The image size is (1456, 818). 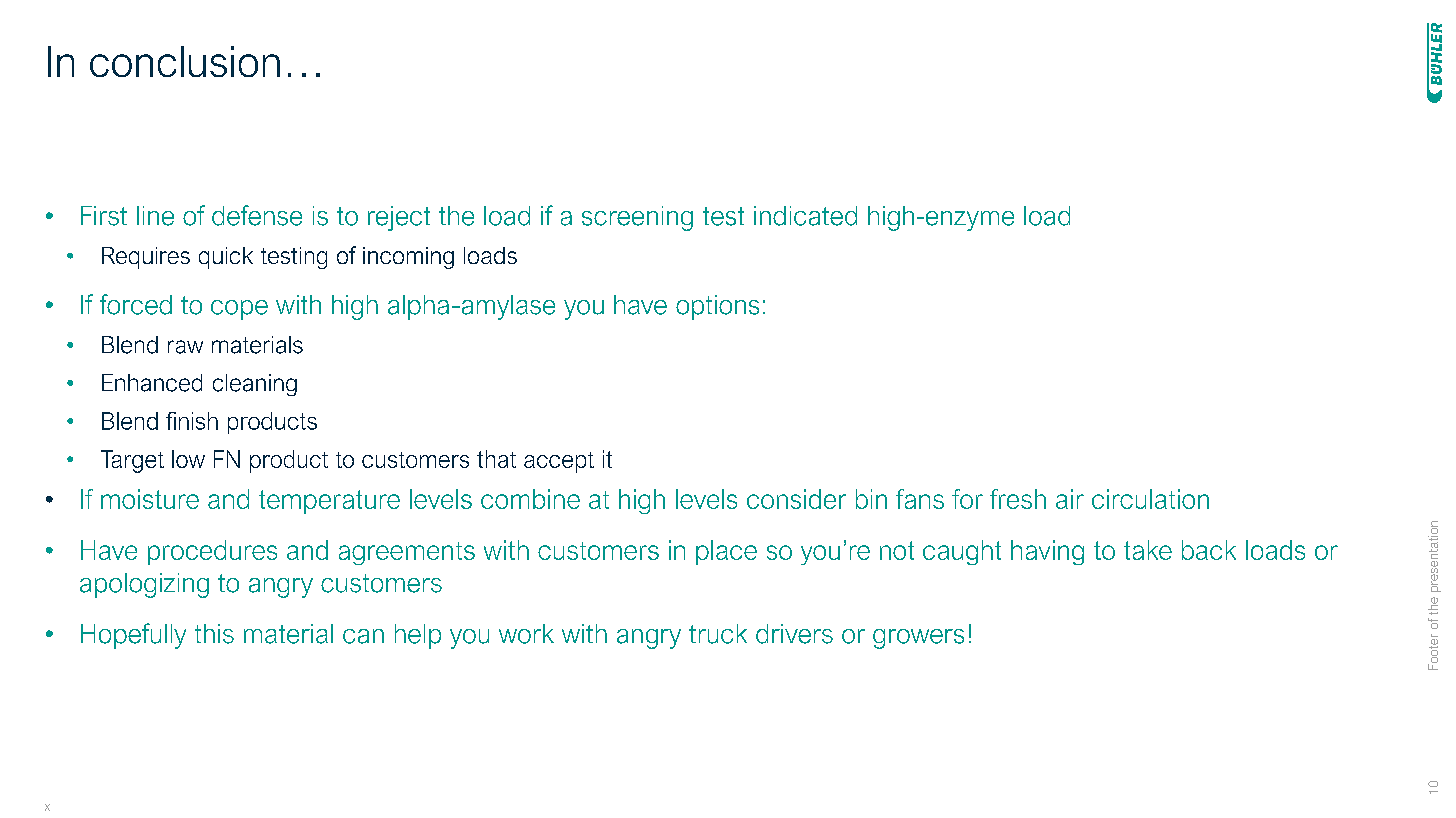 I want to click on options, so click(x=717, y=307).
